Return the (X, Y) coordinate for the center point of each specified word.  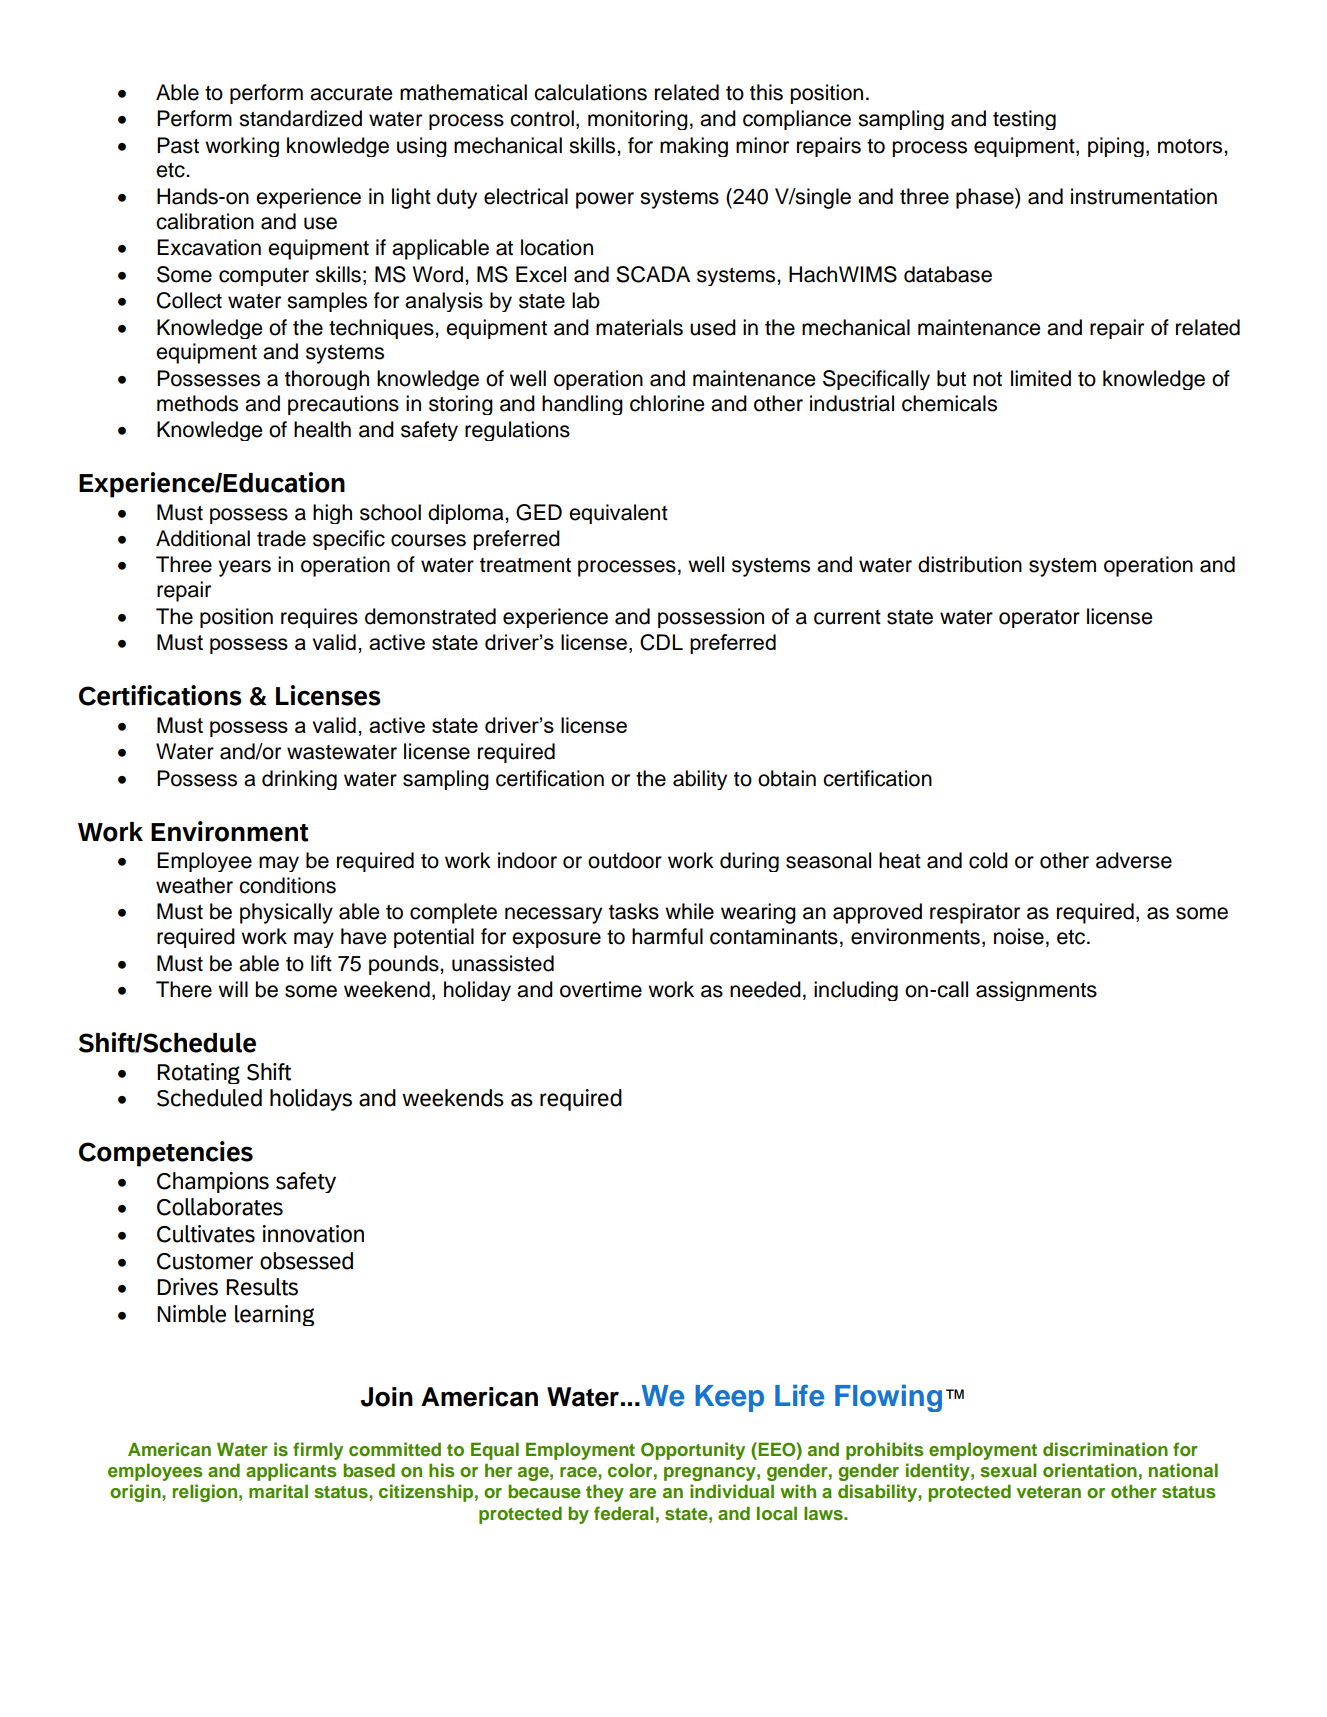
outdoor (625, 860)
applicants (291, 1472)
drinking (299, 780)
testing (1024, 120)
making (694, 147)
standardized (300, 118)
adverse (1134, 860)
